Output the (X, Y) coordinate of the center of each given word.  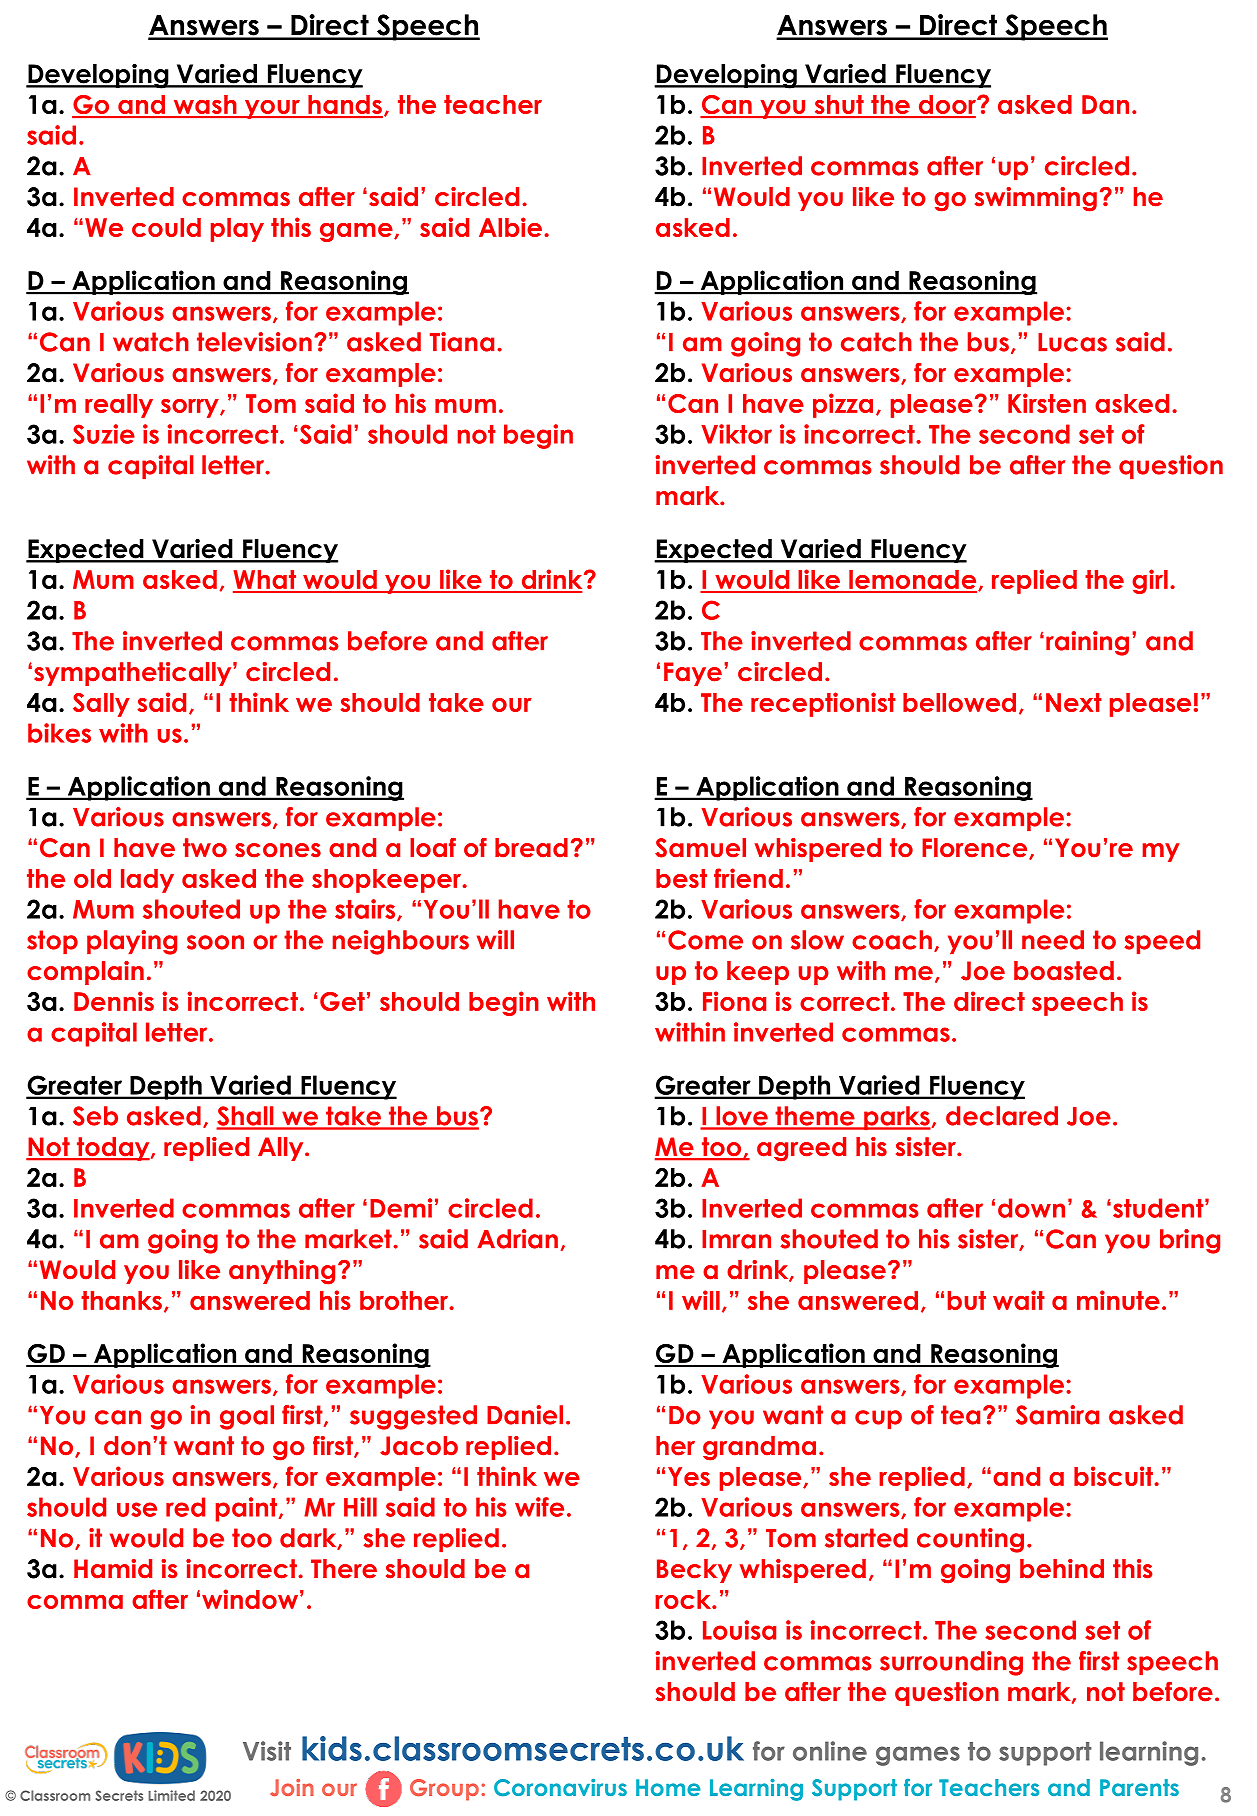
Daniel (525, 1415)
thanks (121, 1300)
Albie (510, 227)
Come (705, 940)
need (1053, 940)
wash (205, 106)
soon (215, 942)
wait (1019, 1300)
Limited (171, 1795)
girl (1150, 581)
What (265, 581)
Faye (693, 674)
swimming (1036, 199)
